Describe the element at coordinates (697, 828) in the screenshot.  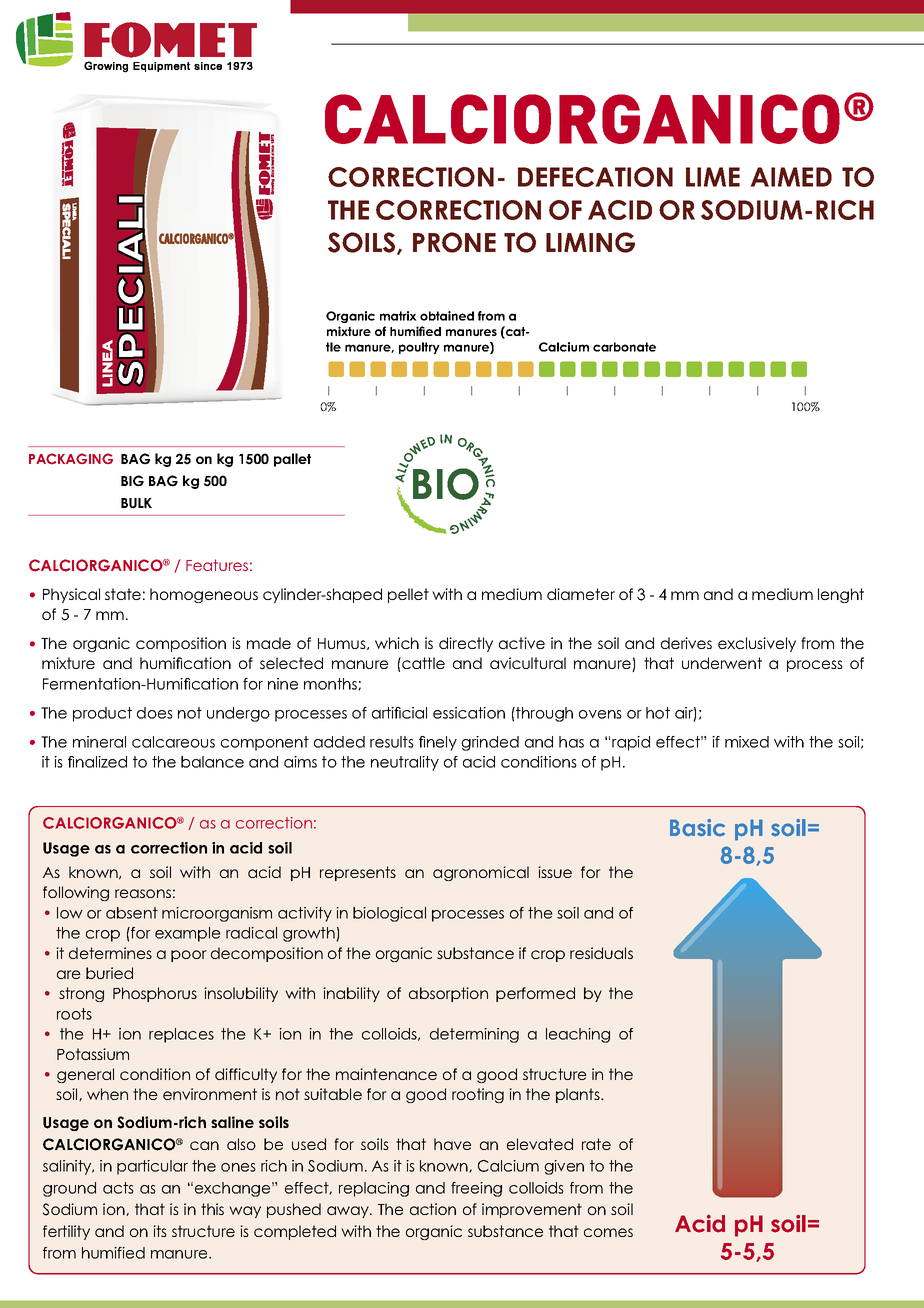
I see `Basic` at that location.
